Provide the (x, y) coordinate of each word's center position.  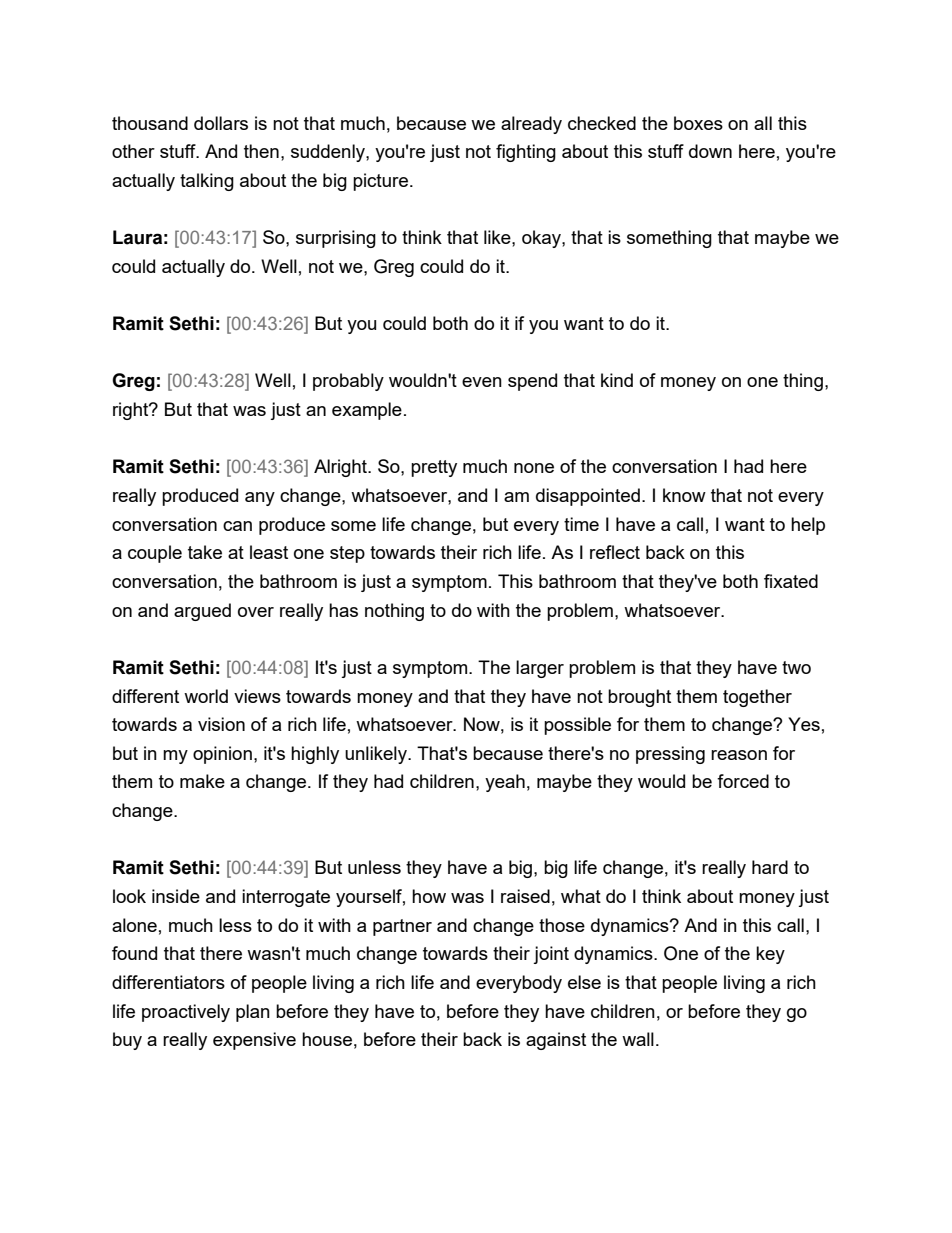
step (347, 554)
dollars (221, 123)
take (205, 552)
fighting (526, 153)
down (710, 151)
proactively (186, 1013)
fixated (791, 581)
